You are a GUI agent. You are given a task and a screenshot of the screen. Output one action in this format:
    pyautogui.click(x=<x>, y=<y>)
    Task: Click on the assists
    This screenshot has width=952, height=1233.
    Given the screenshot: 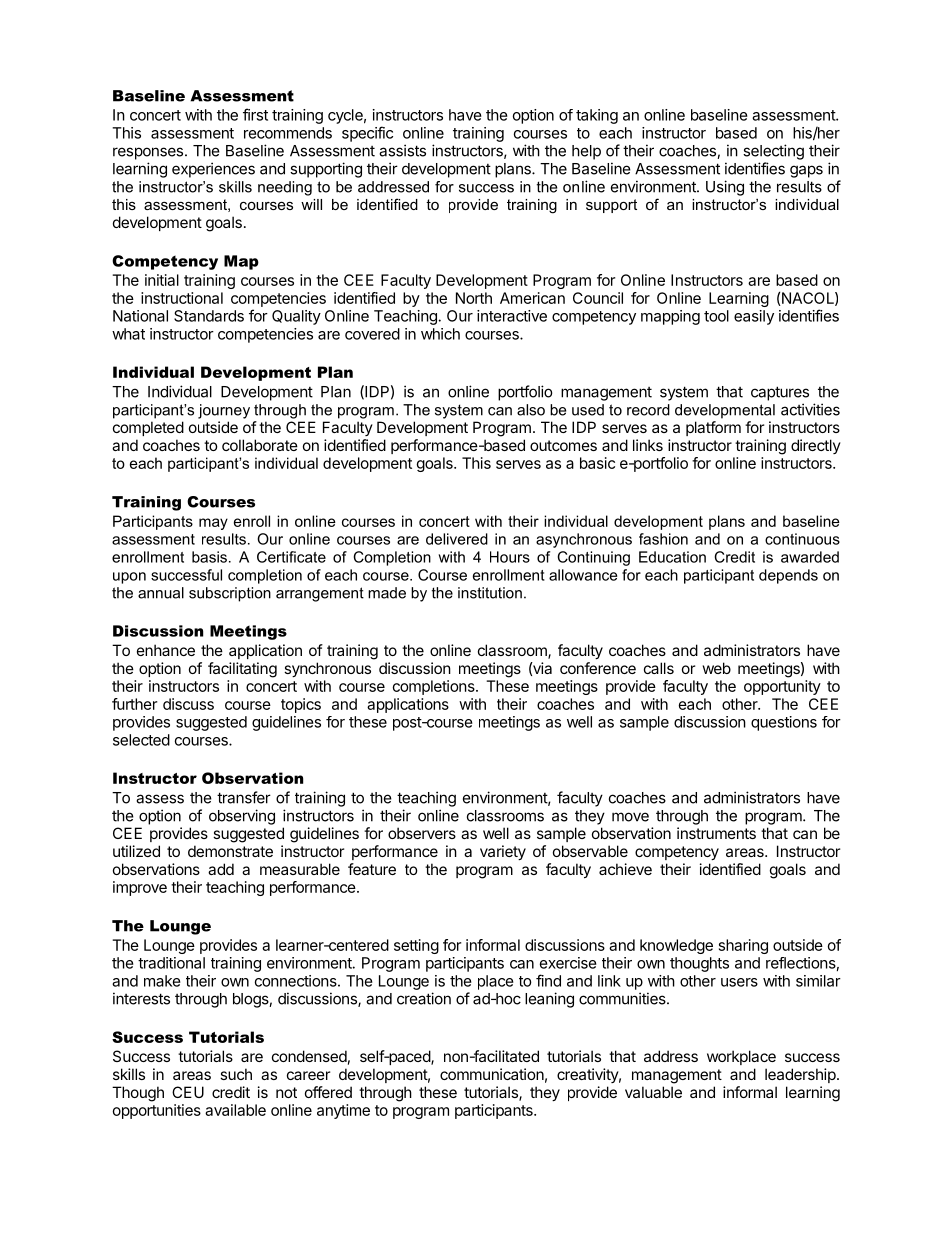 What is the action you would take?
    pyautogui.click(x=402, y=150)
